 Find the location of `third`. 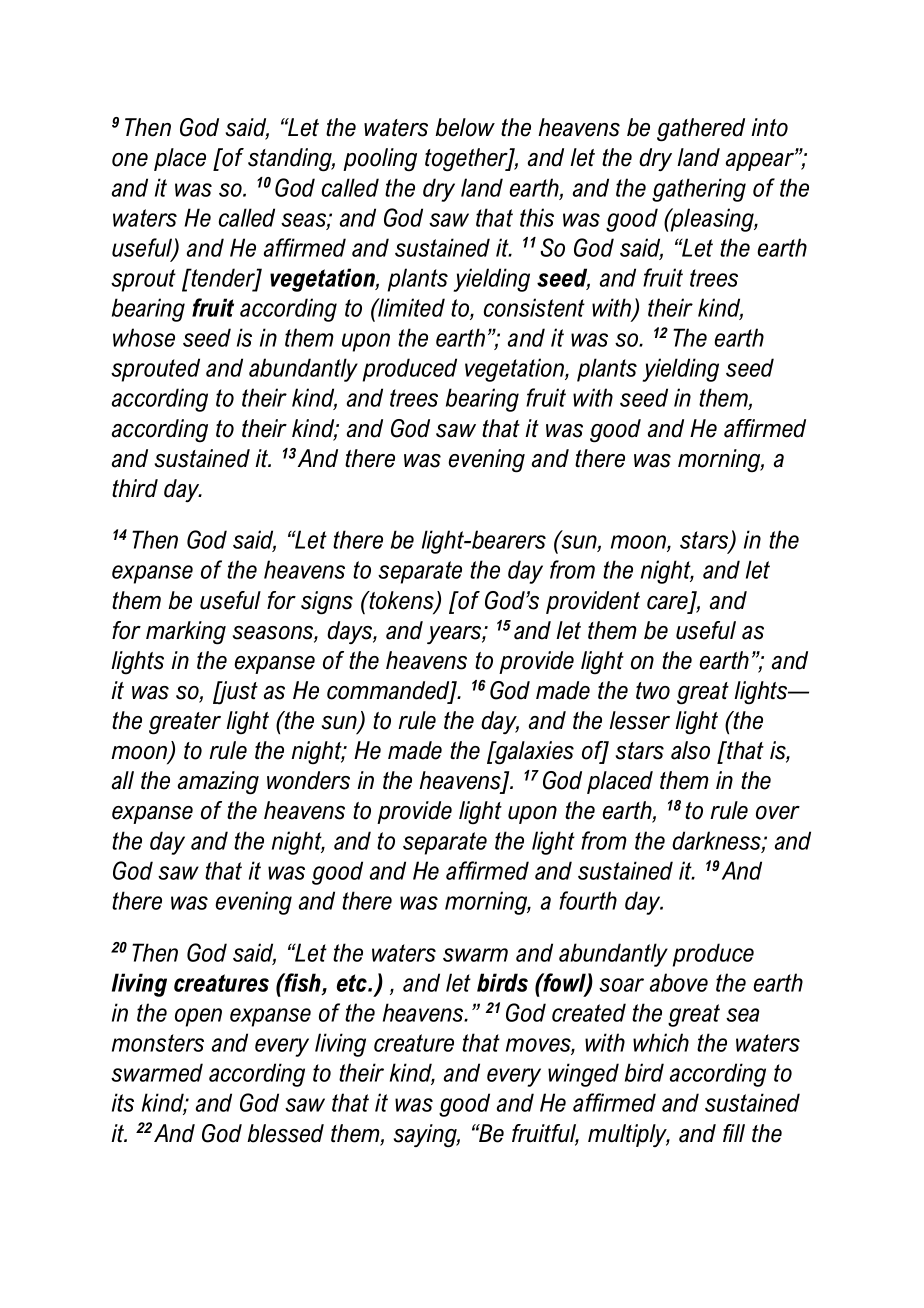

third is located at coordinates (135, 488).
